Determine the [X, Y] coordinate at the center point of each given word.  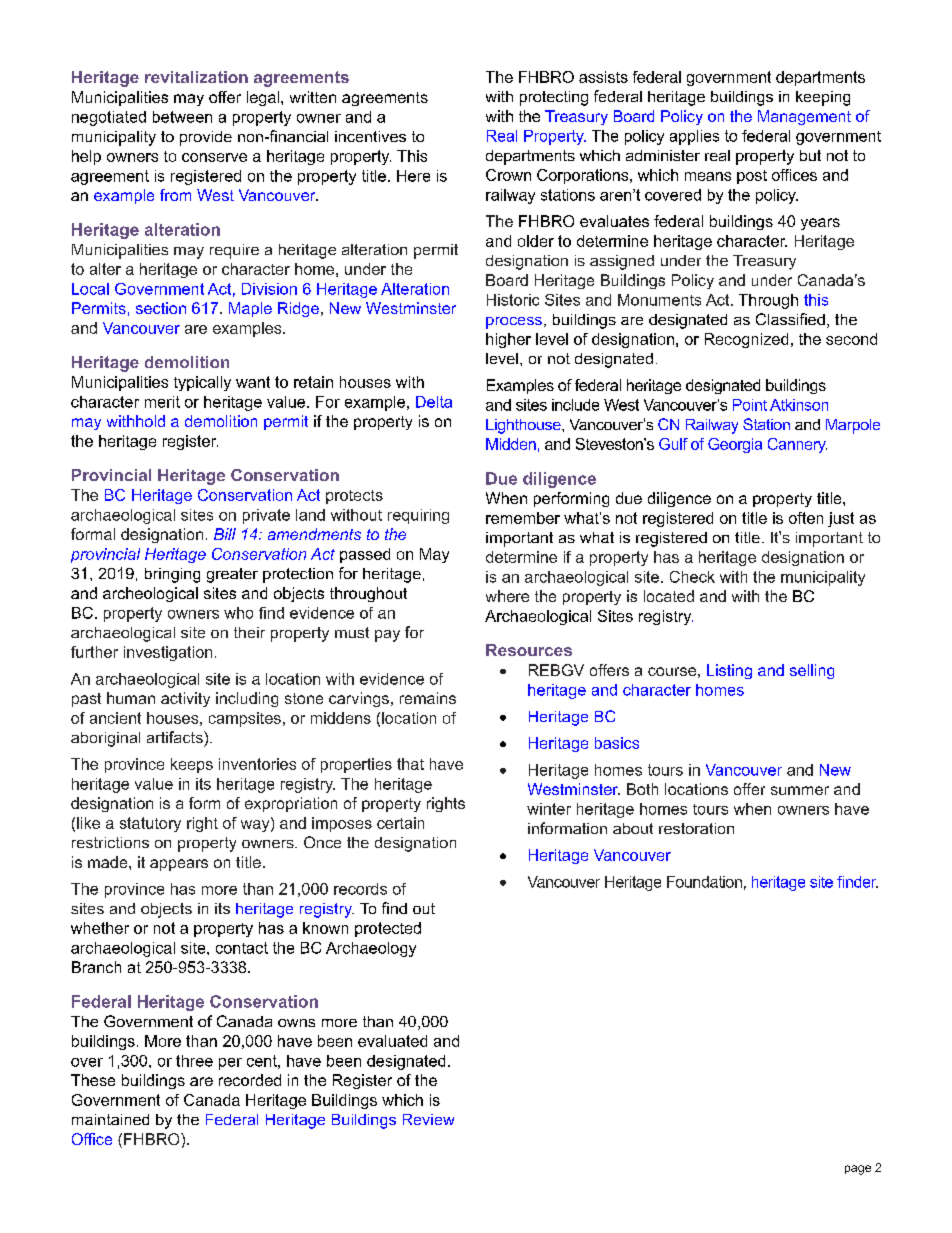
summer [800, 790]
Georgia [735, 445]
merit [162, 402]
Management [804, 117]
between [182, 117]
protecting [554, 98]
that [410, 764]
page [858, 1170]
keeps [192, 765]
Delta [434, 402]
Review [428, 1119]
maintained [110, 1119]
